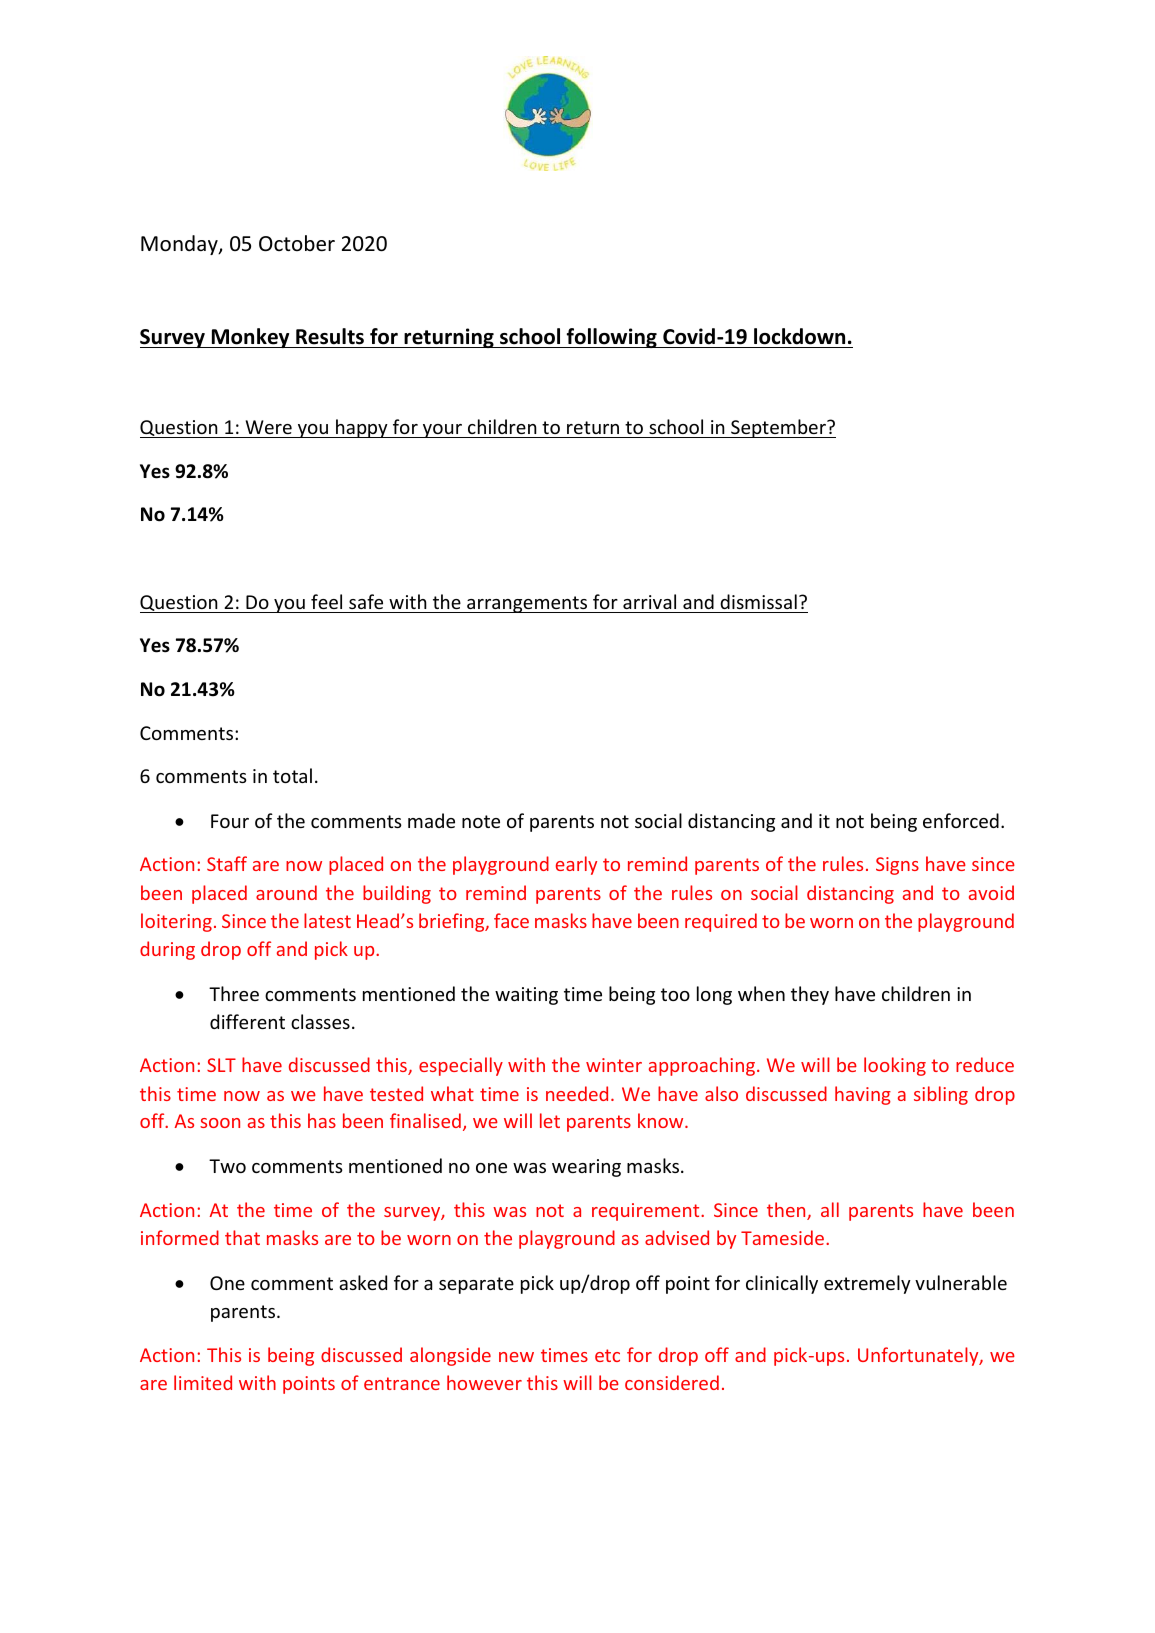  I want to click on lockdown, so click(799, 336).
